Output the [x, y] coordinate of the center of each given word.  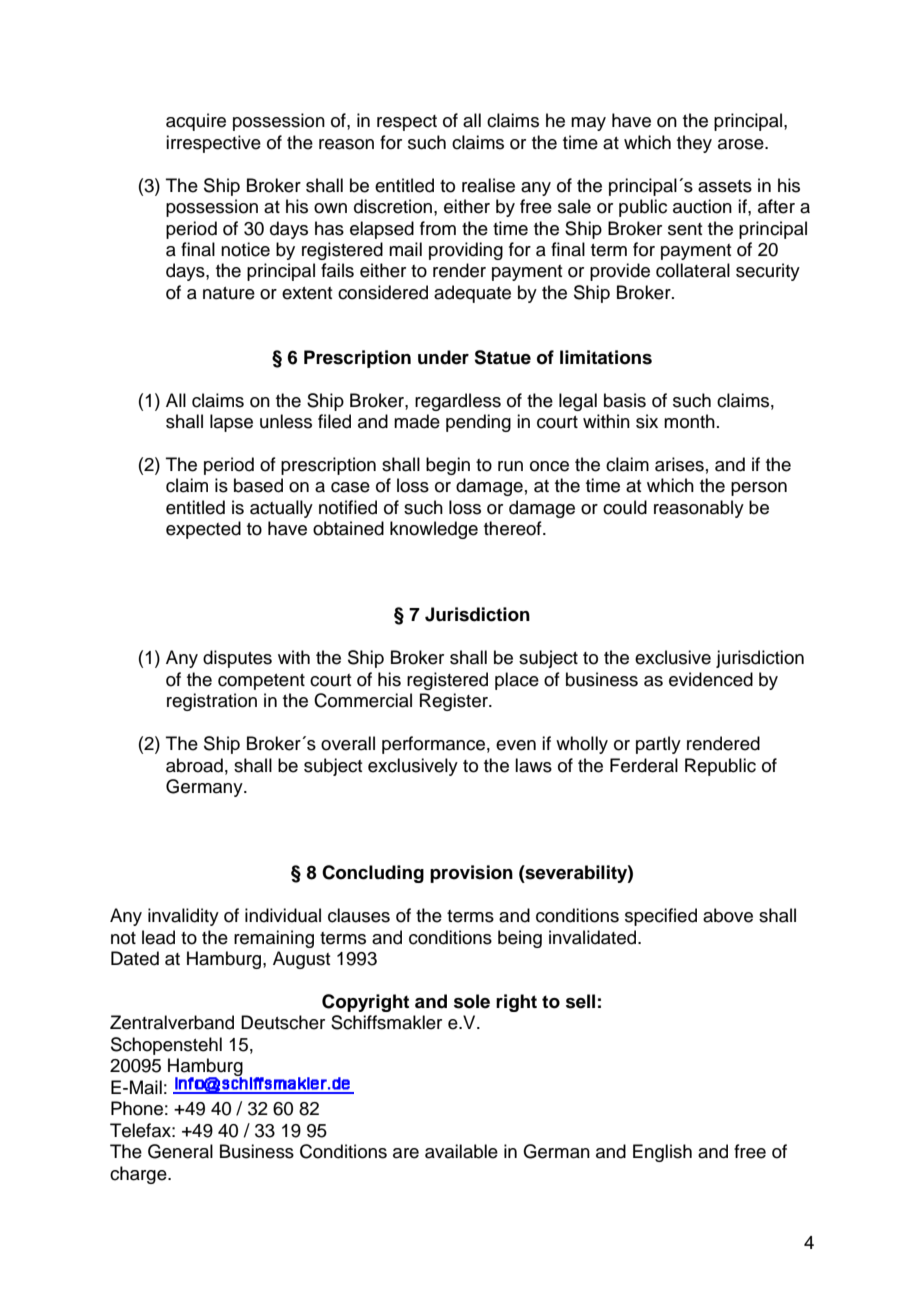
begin [448, 466]
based [258, 485]
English [662, 1153]
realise [488, 185]
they [694, 144]
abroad [194, 765]
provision [471, 874]
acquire [196, 122]
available [461, 1151]
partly [658, 745]
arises [679, 464]
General [180, 1151]
